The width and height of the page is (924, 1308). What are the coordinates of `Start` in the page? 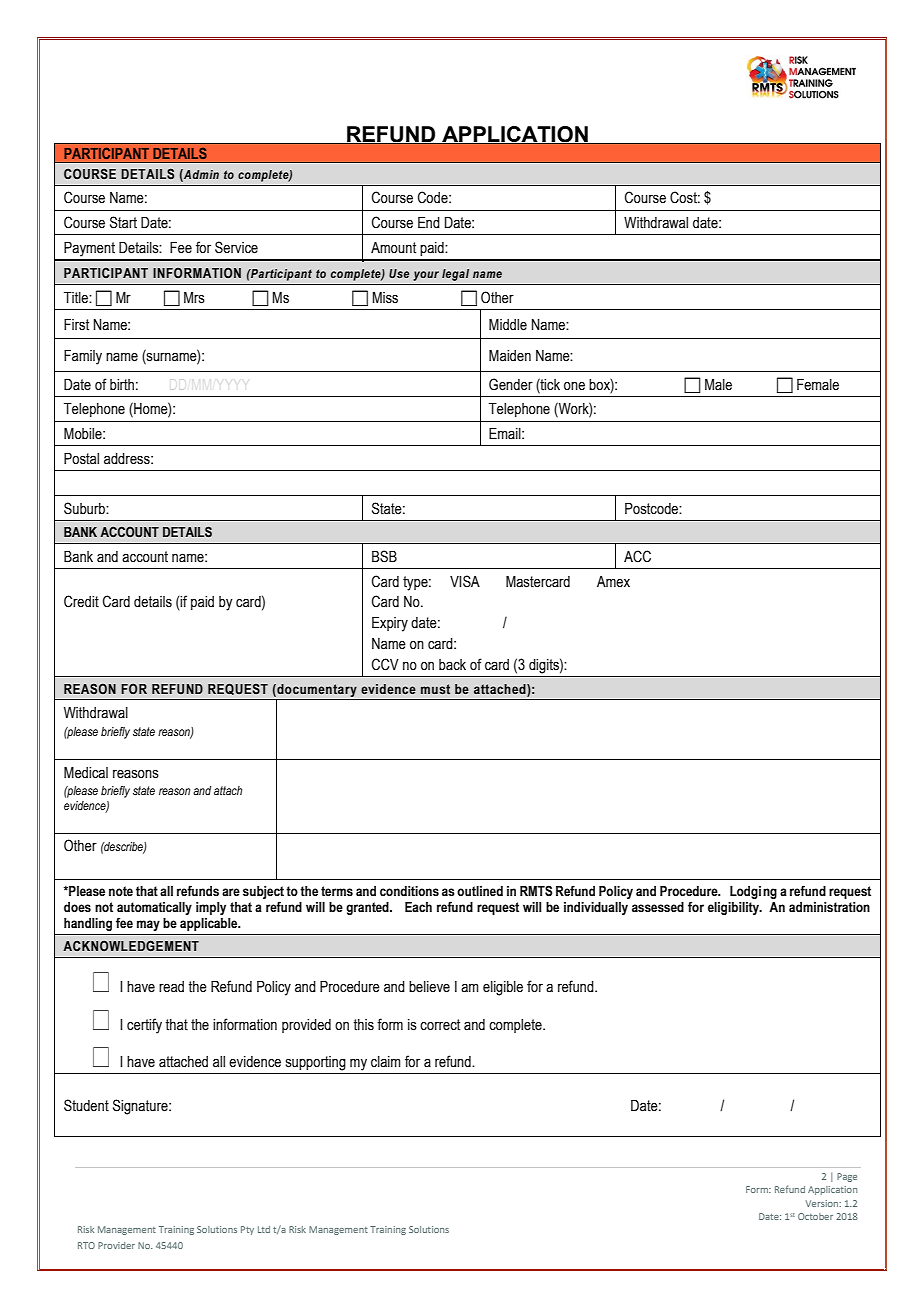 It's located at (123, 222).
